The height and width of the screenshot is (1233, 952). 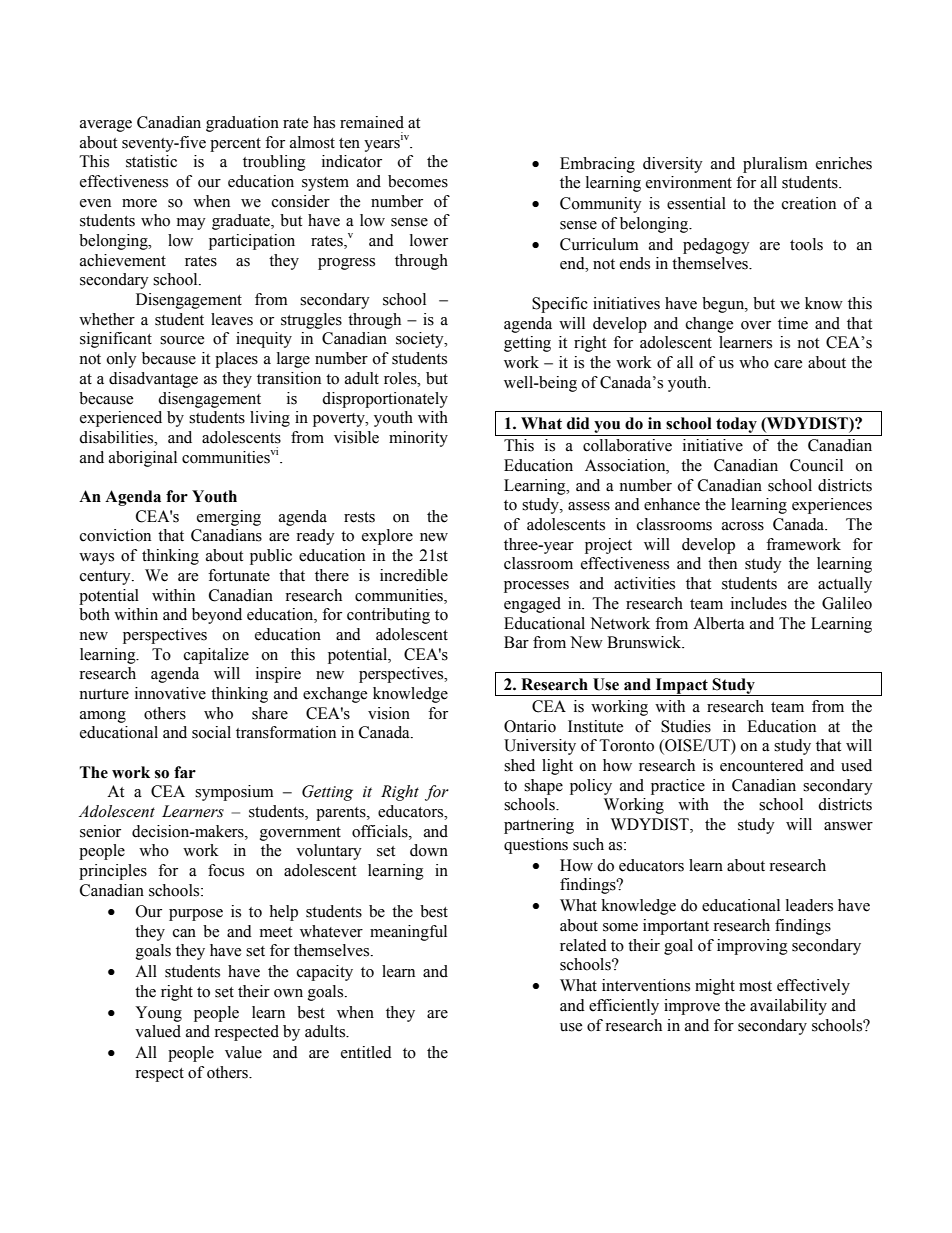 What do you see at coordinates (366, 1052) in the screenshot?
I see `entitled` at bounding box center [366, 1052].
